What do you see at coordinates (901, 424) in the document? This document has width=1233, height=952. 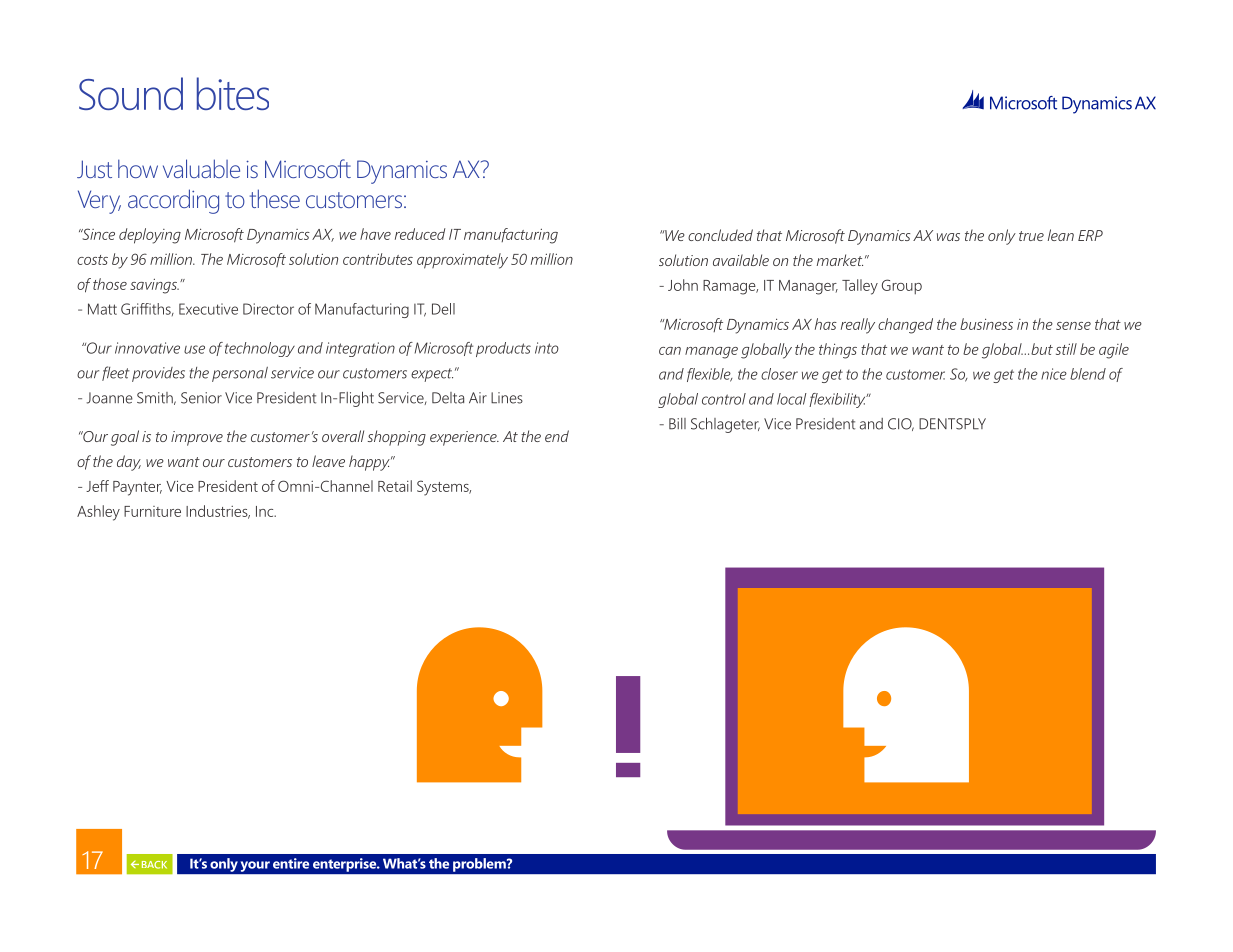 I see `CIO` at bounding box center [901, 424].
